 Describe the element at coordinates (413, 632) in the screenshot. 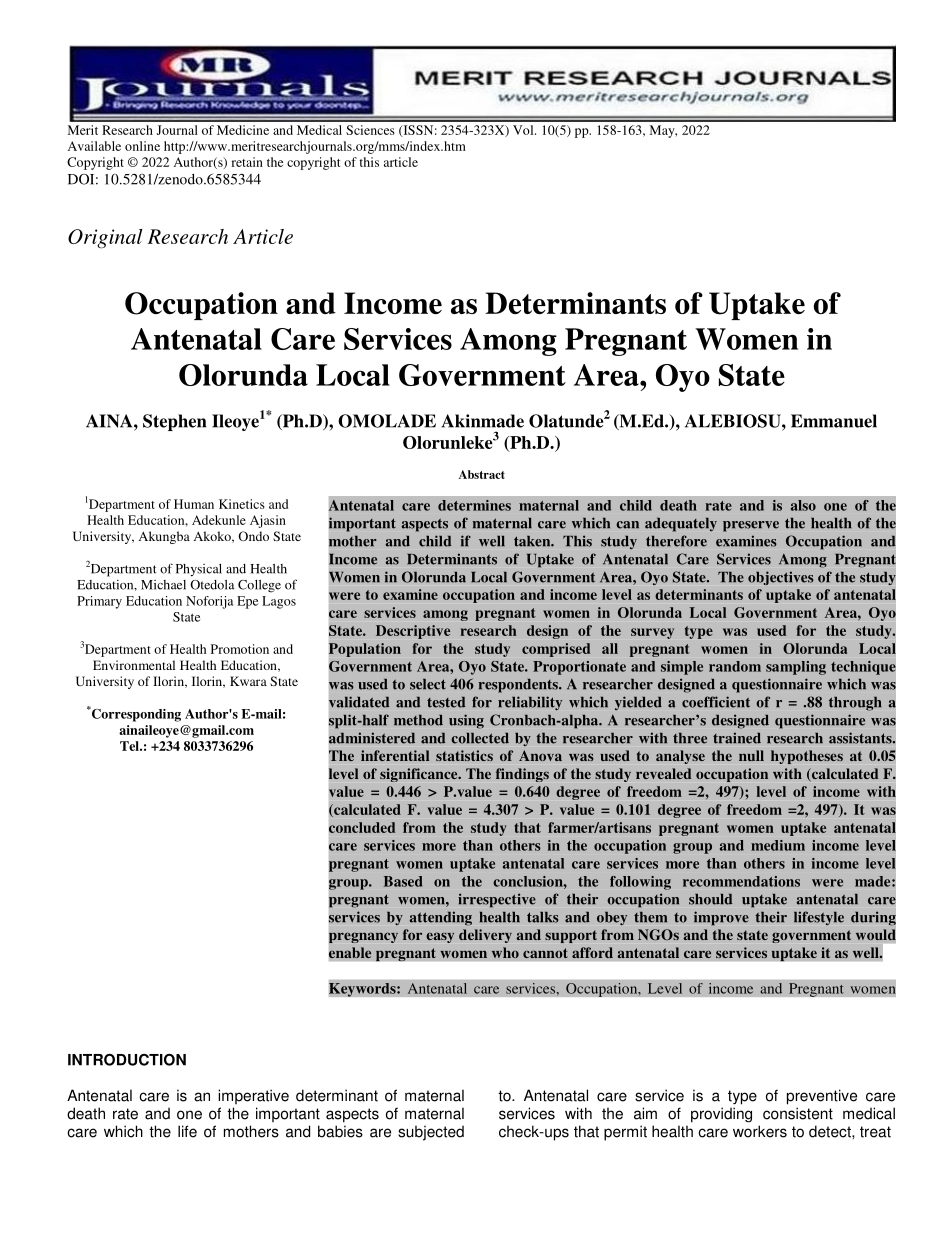

I see `Descriptive` at that location.
